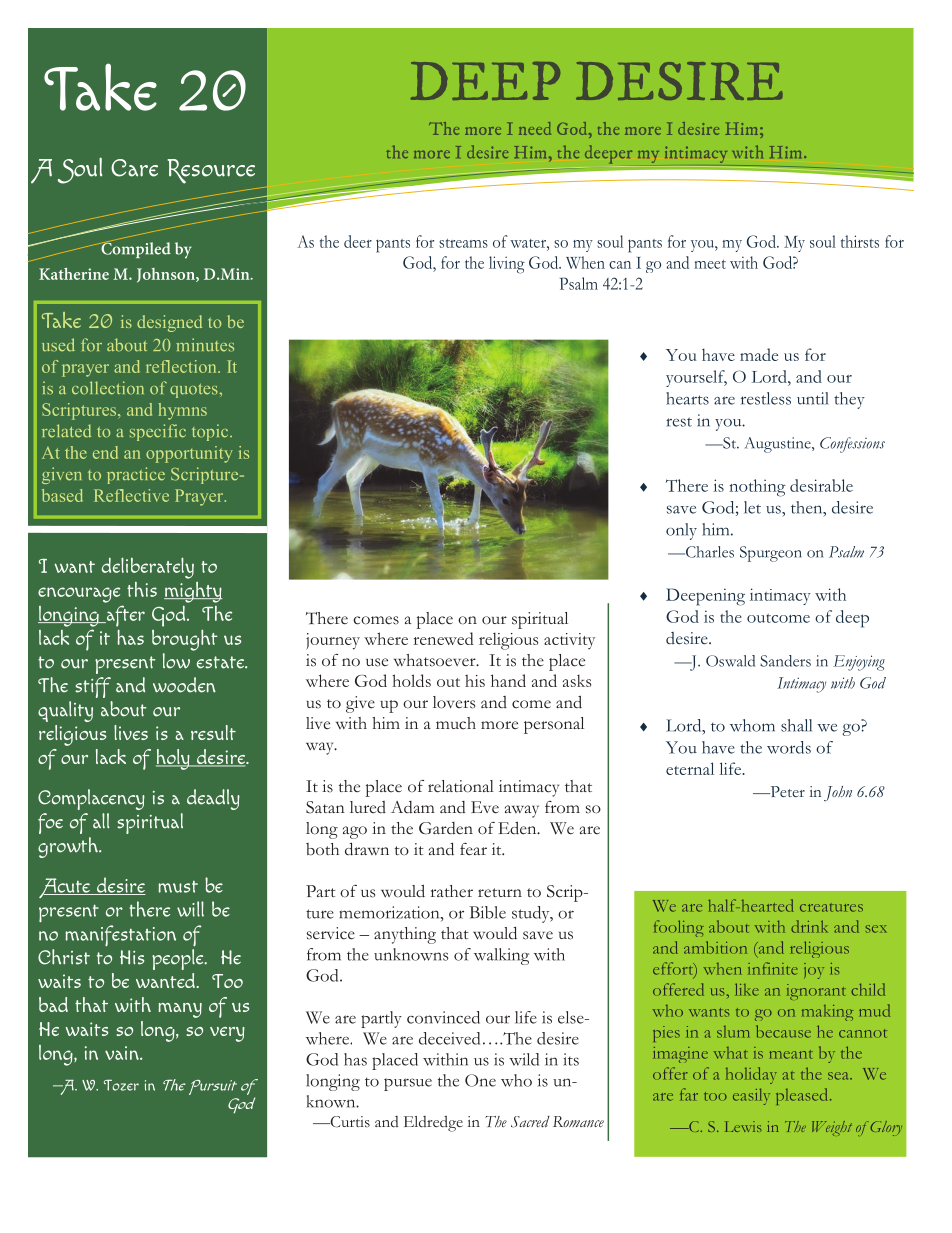 The width and height of the screenshot is (952, 1233). What do you see at coordinates (178, 887) in the screenshot?
I see `must` at bounding box center [178, 887].
